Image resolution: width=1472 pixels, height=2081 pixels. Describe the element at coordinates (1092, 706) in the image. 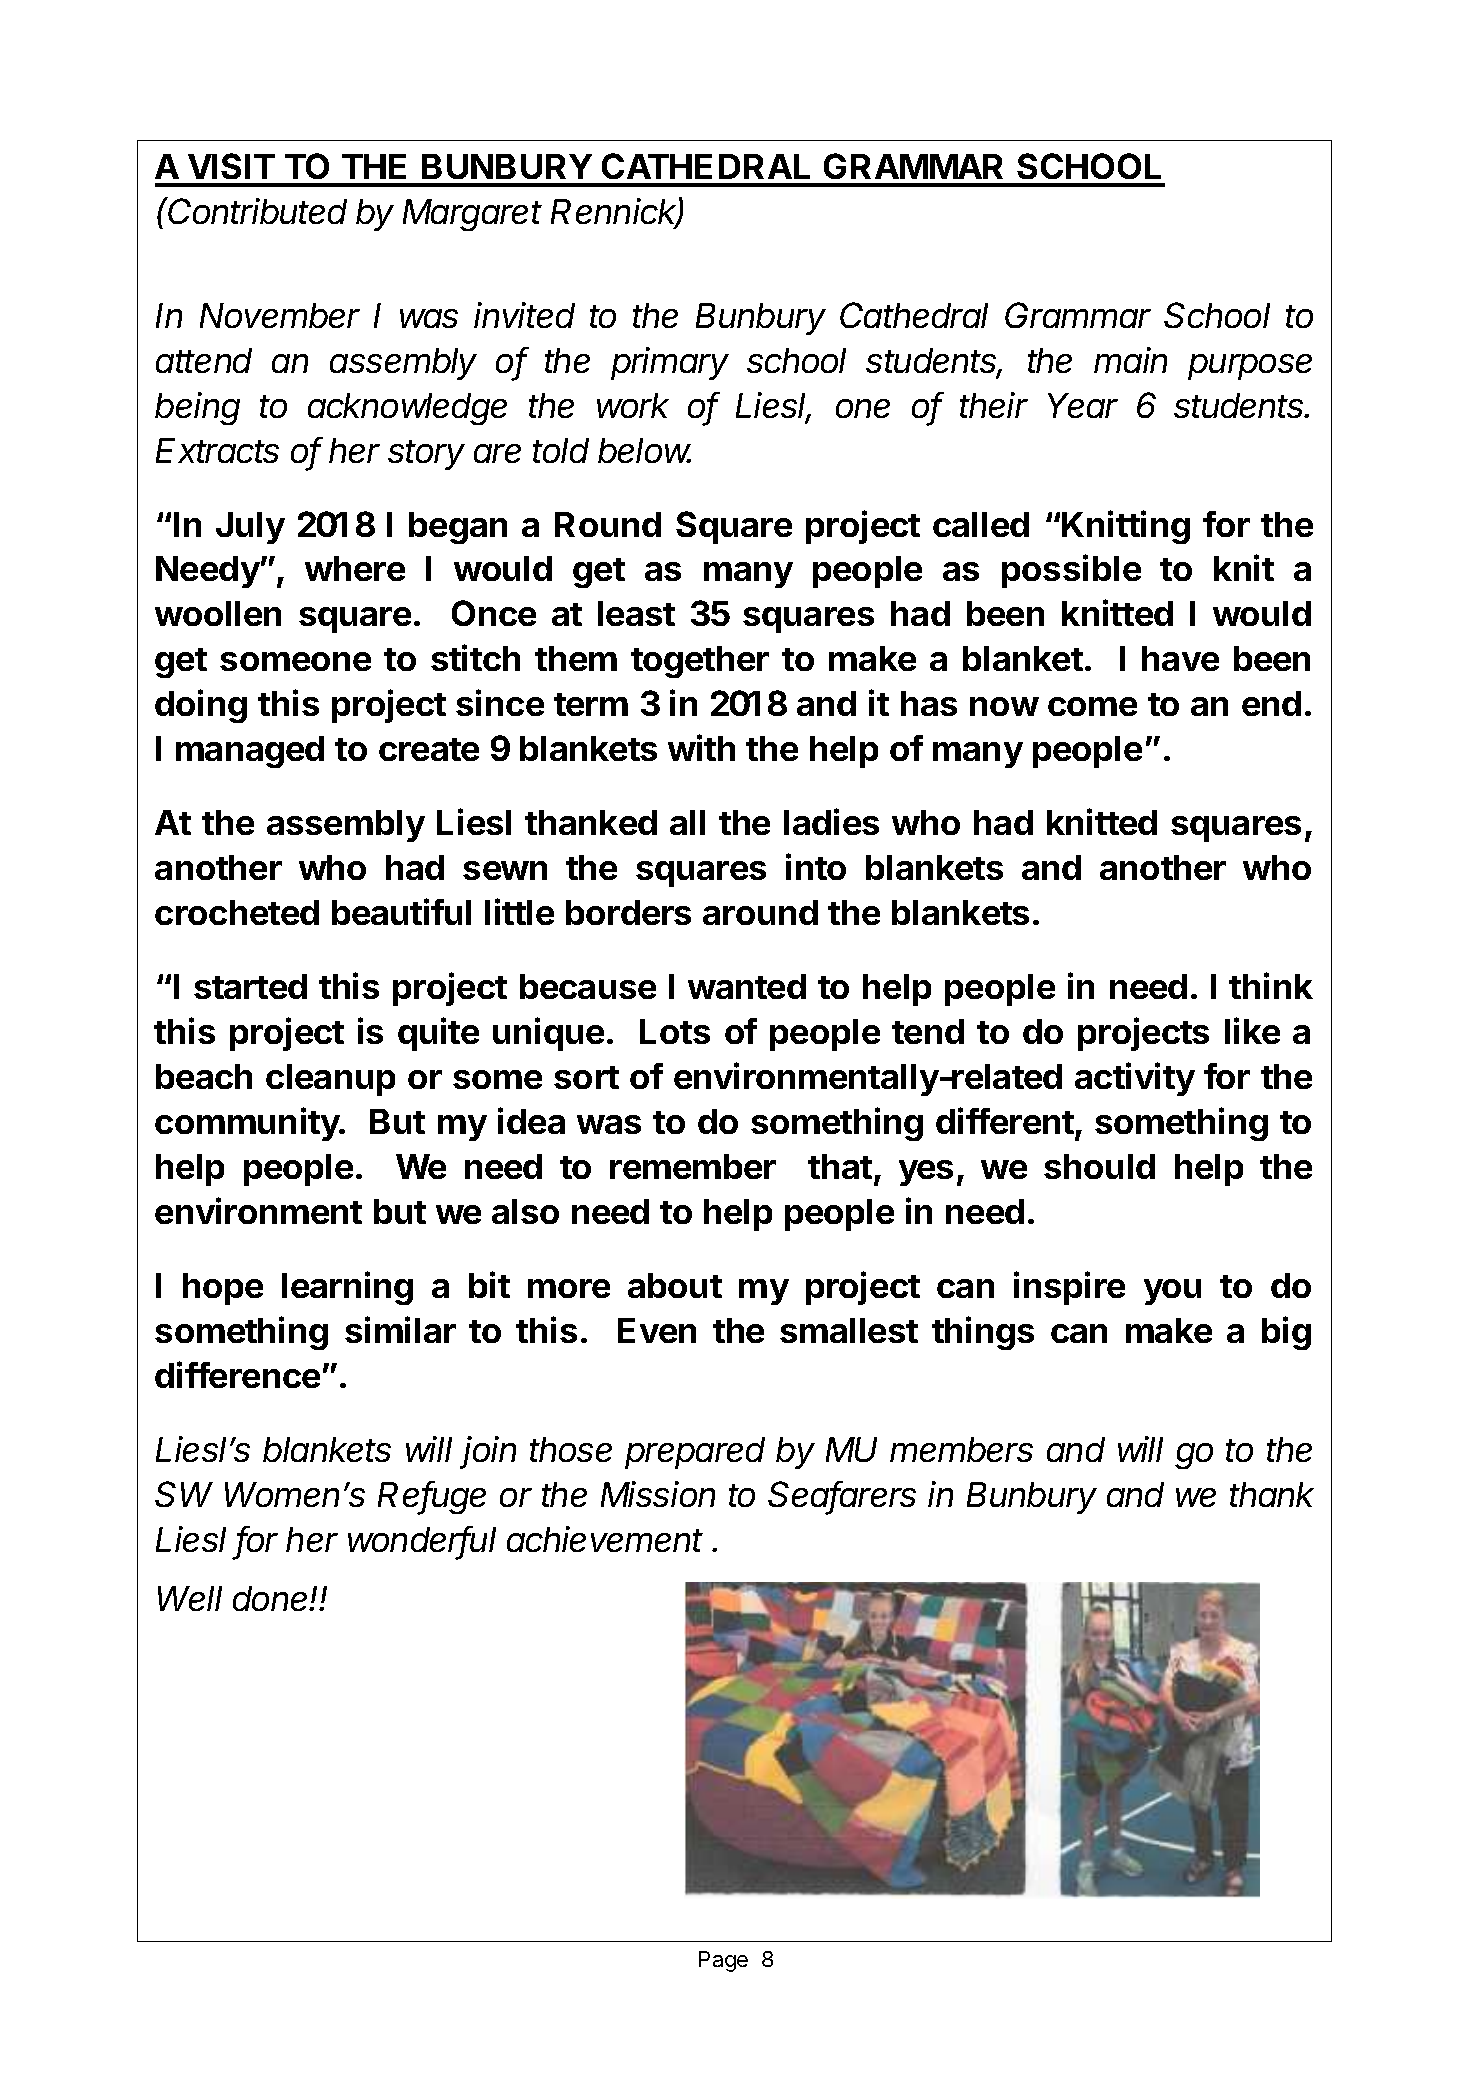

I see `come` at that location.
